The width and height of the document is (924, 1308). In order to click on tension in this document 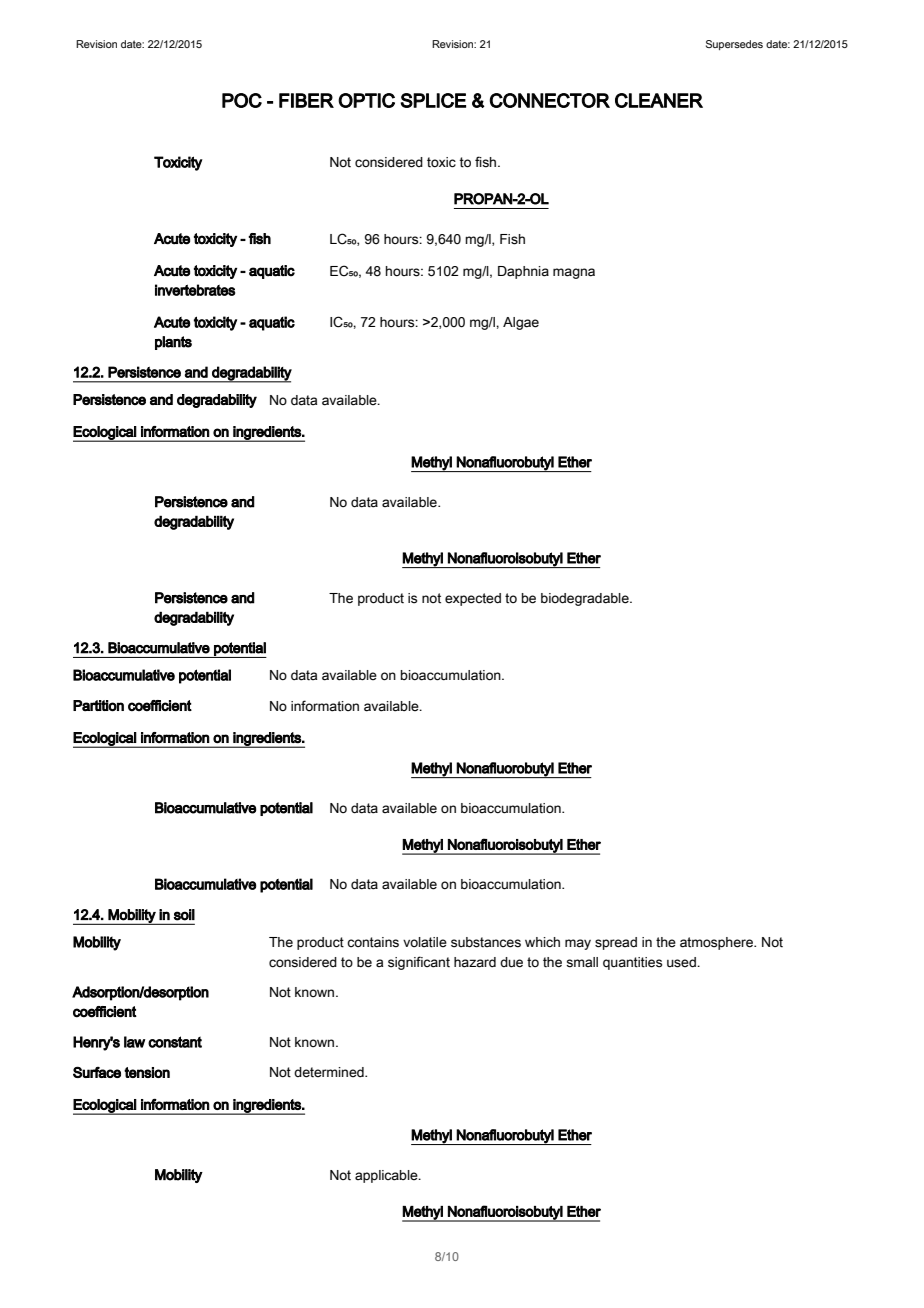, I will do `click(147, 1072)`.
